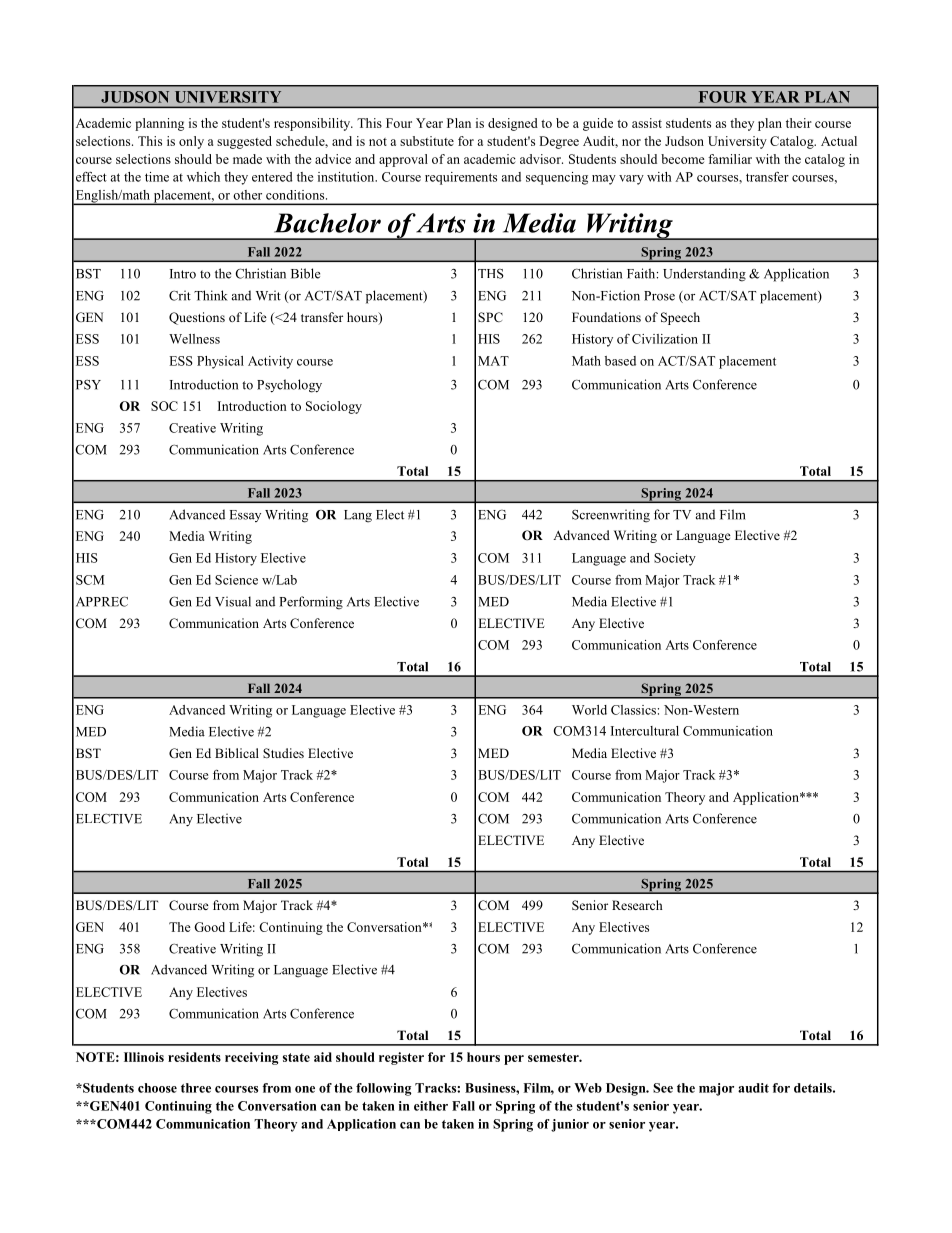  Describe the element at coordinates (589, 710) in the document. I see `World` at that location.
